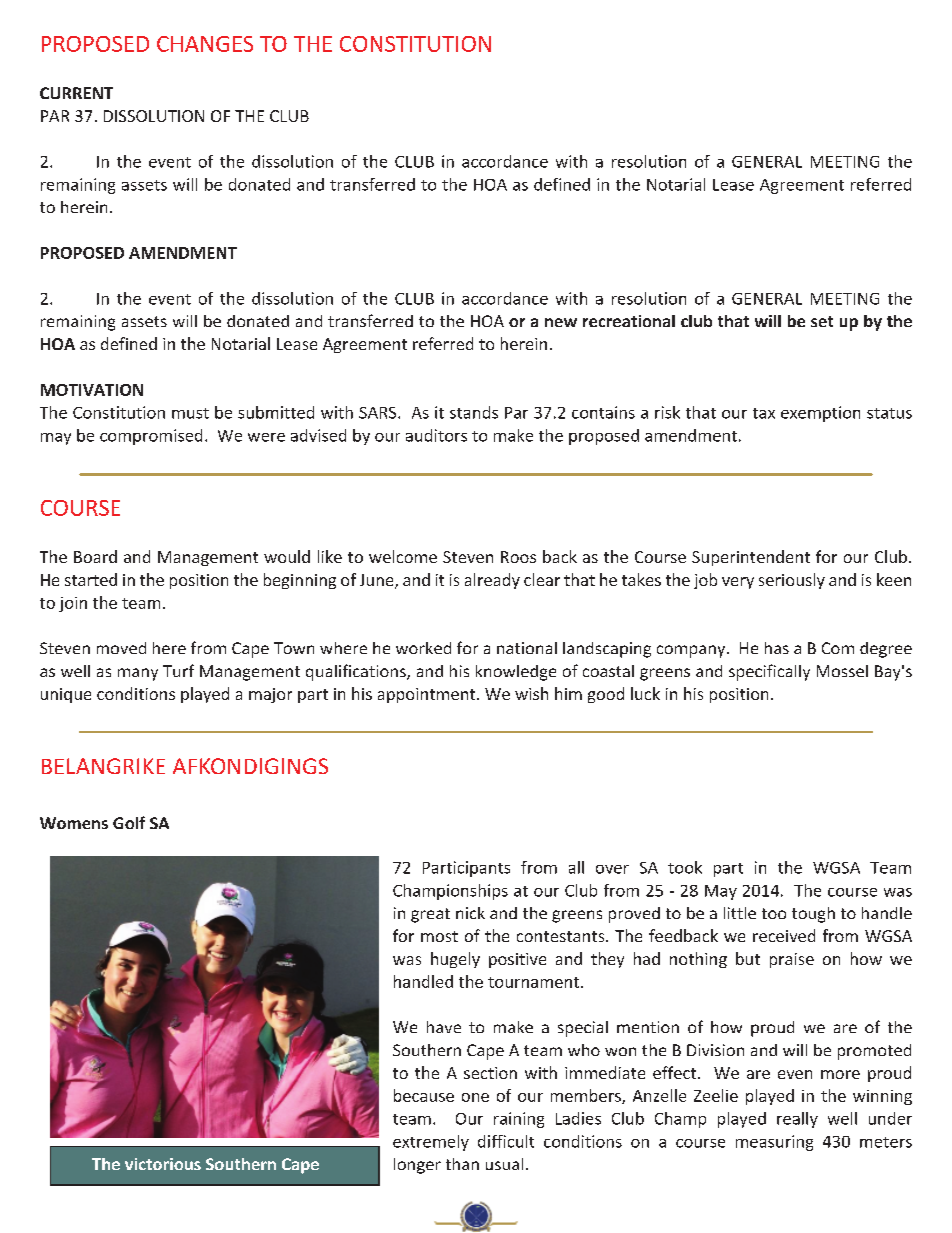  Describe the element at coordinates (506, 1141) in the screenshot. I see `difficult` at that location.
